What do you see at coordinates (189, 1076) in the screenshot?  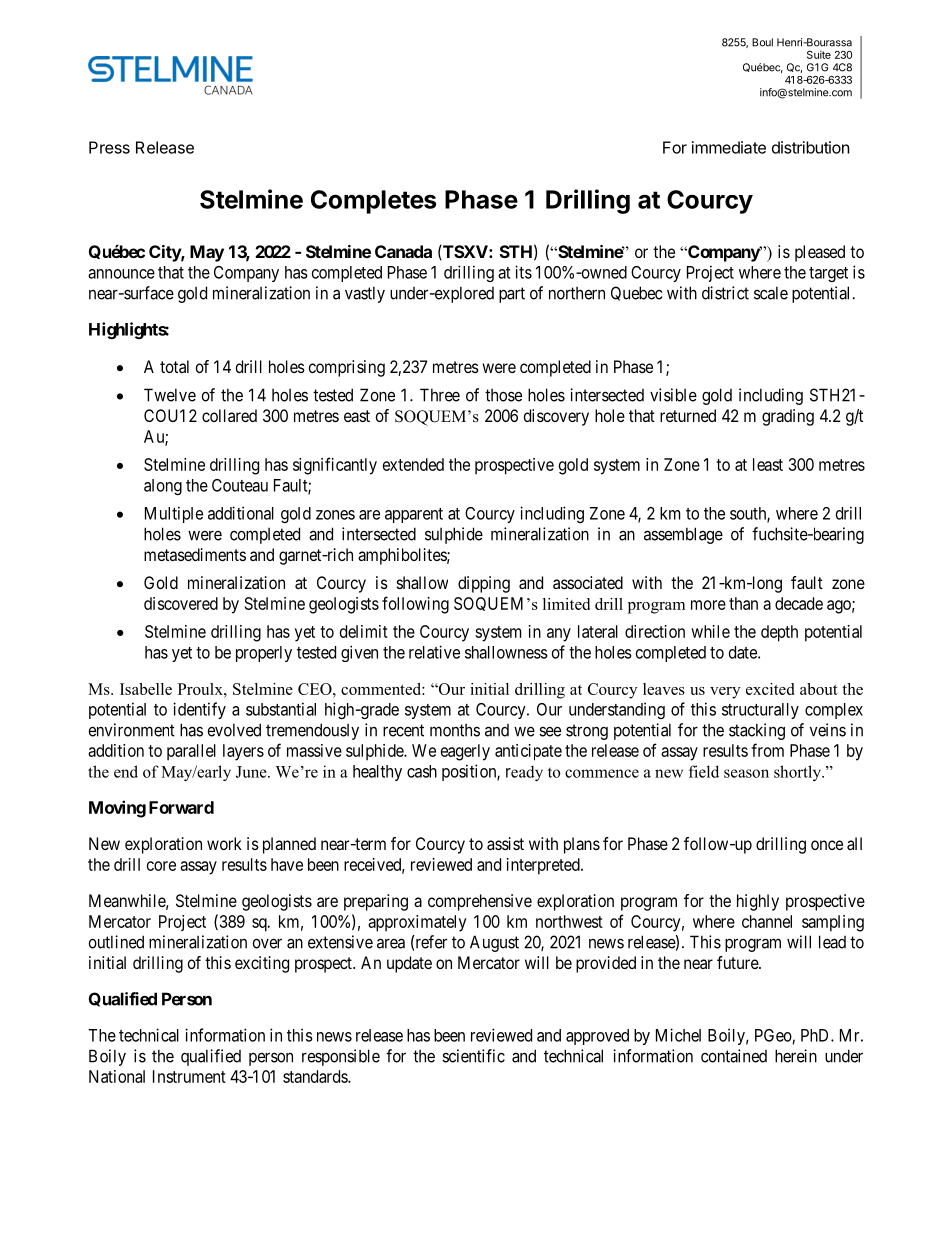 I see `Instrument` at bounding box center [189, 1076].
